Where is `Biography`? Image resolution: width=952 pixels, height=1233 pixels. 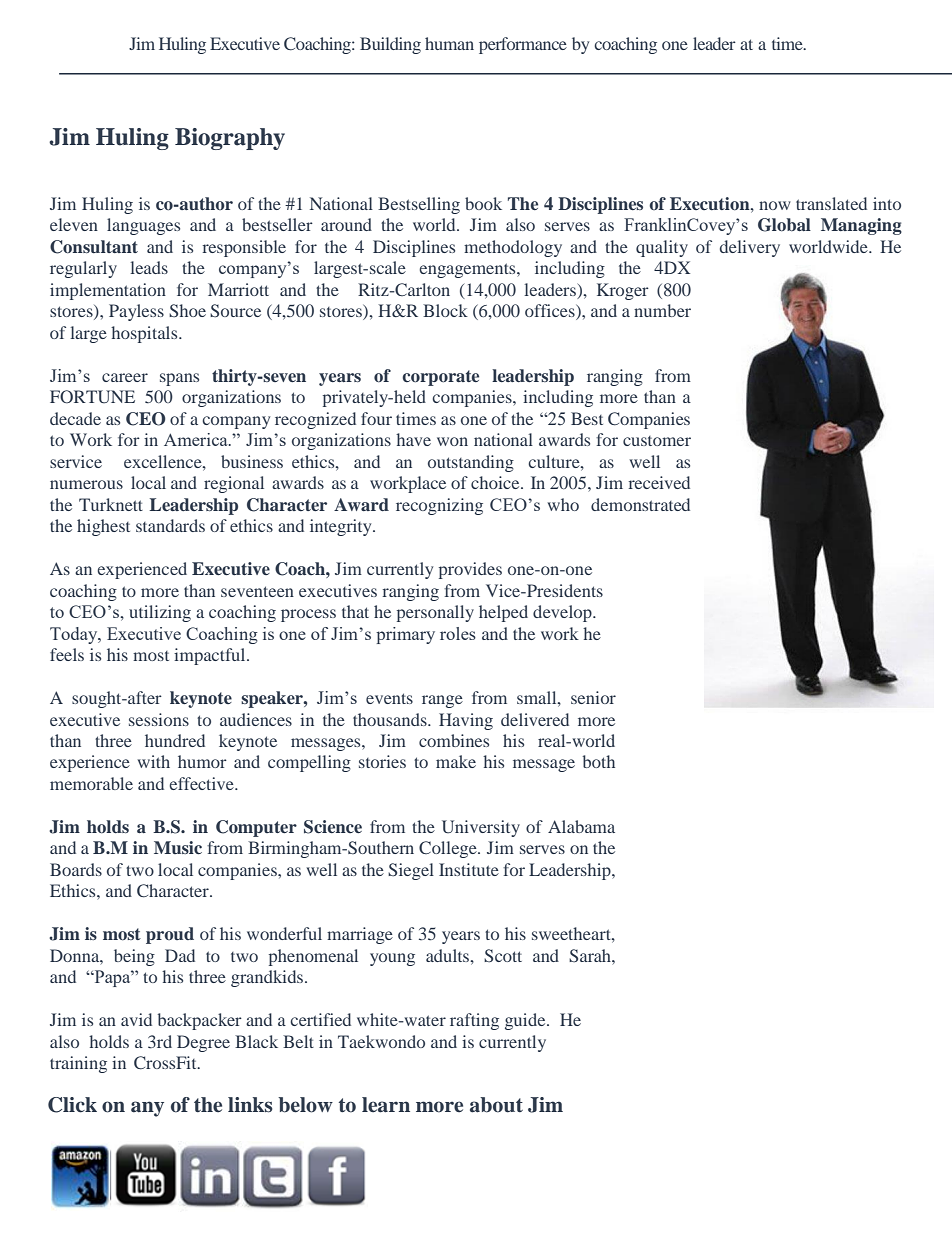
Biography is located at coordinates (230, 139).
